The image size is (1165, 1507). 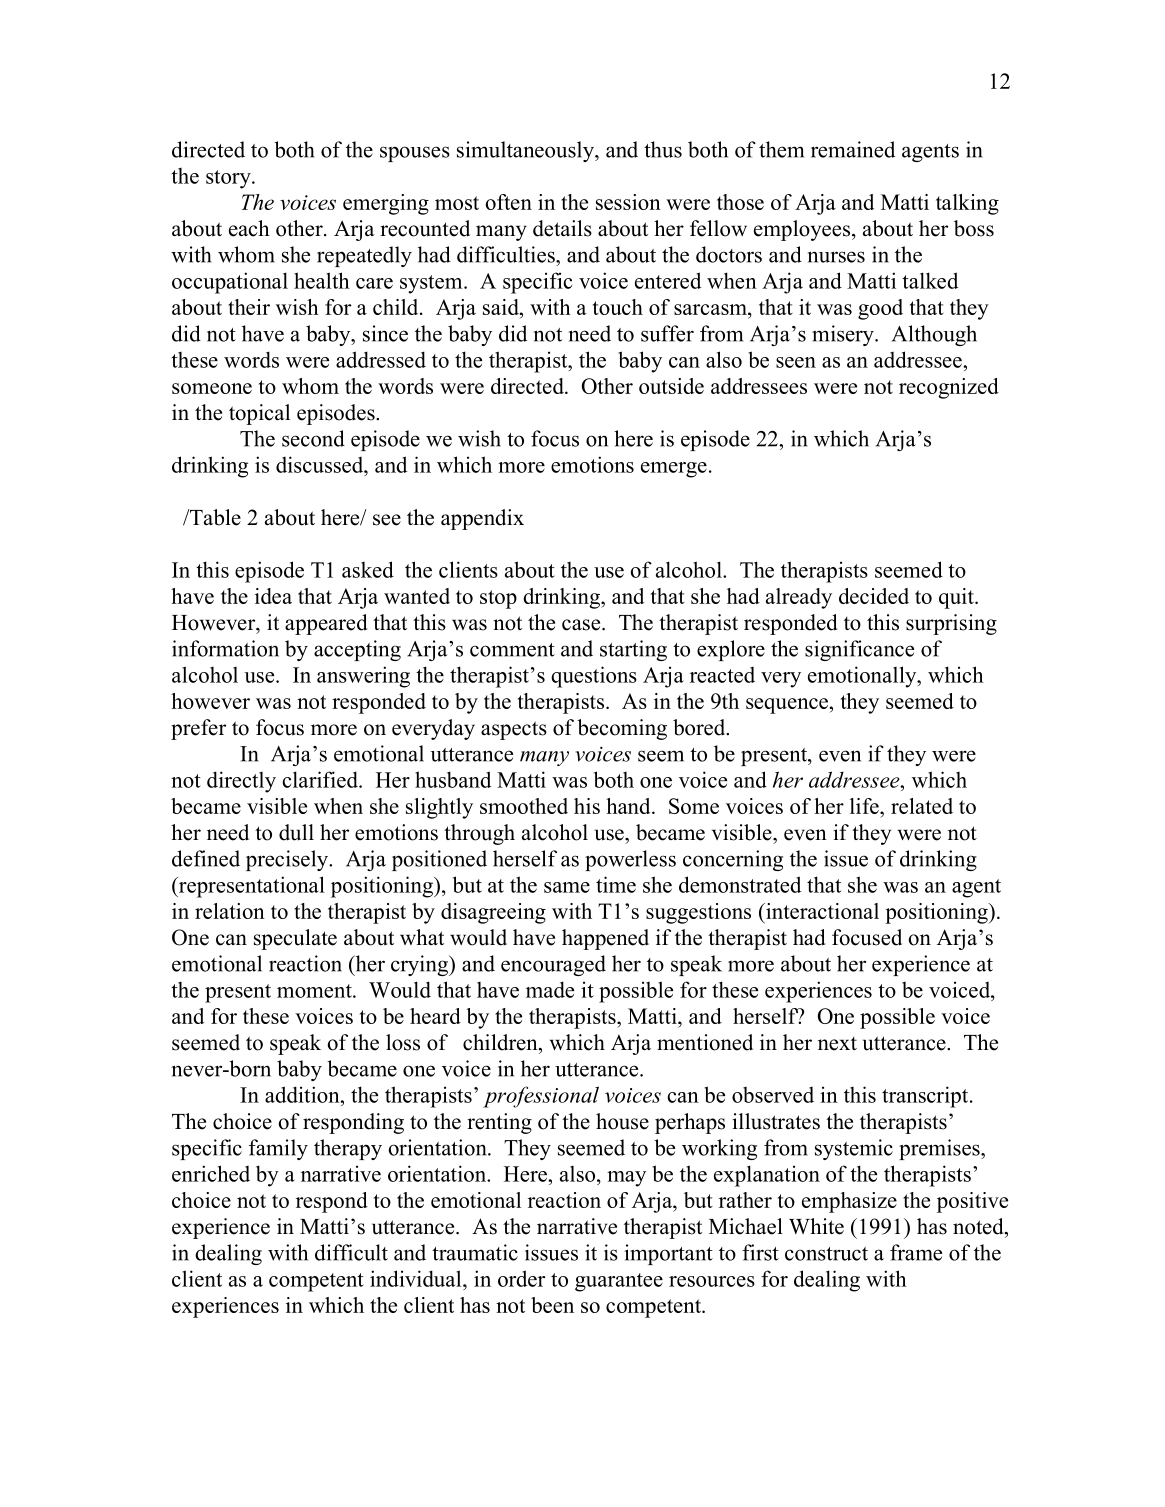 What do you see at coordinates (622, 729) in the screenshot?
I see `becoming` at bounding box center [622, 729].
